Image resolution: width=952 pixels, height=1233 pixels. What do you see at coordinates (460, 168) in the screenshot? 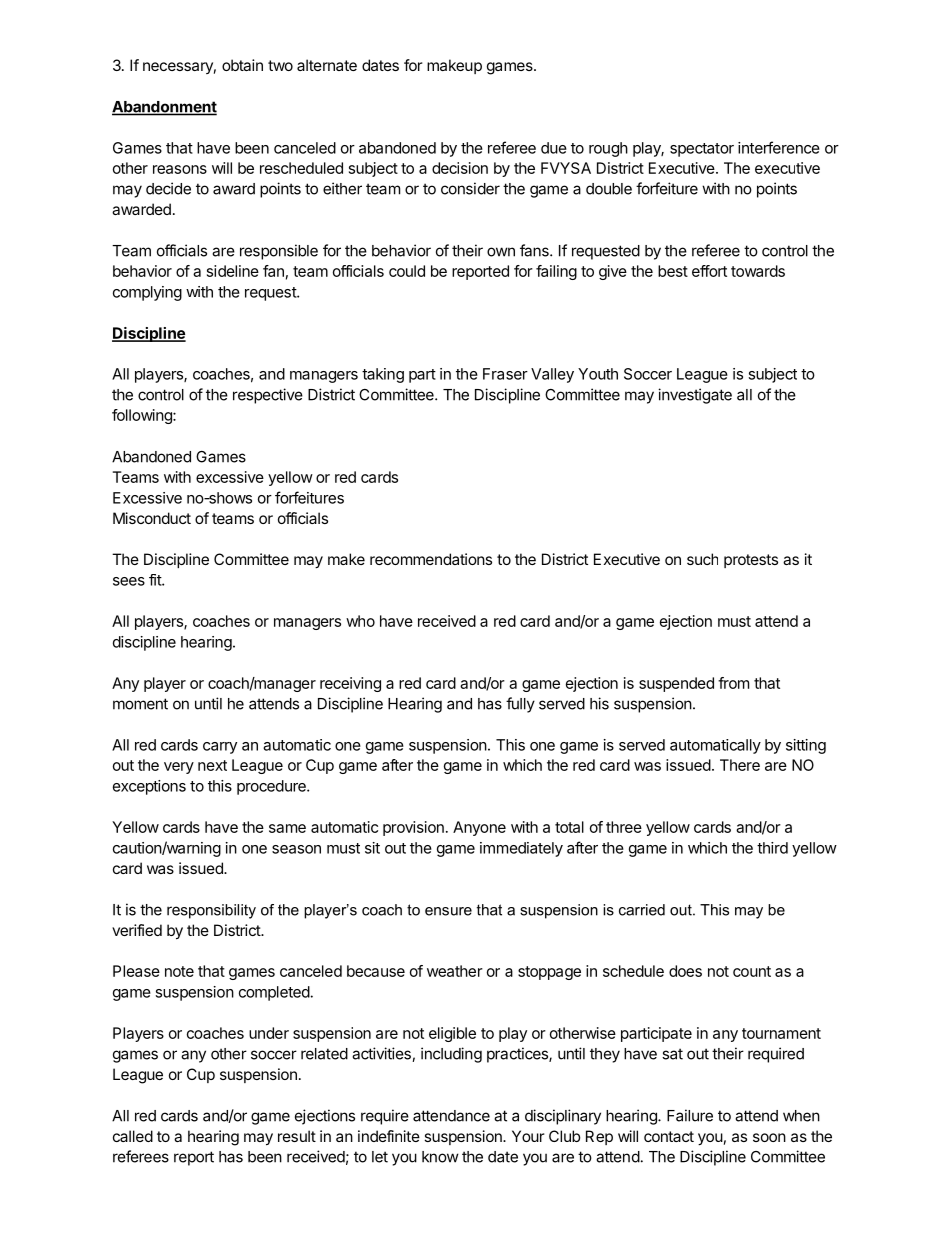
I see `decision` at bounding box center [460, 168].
